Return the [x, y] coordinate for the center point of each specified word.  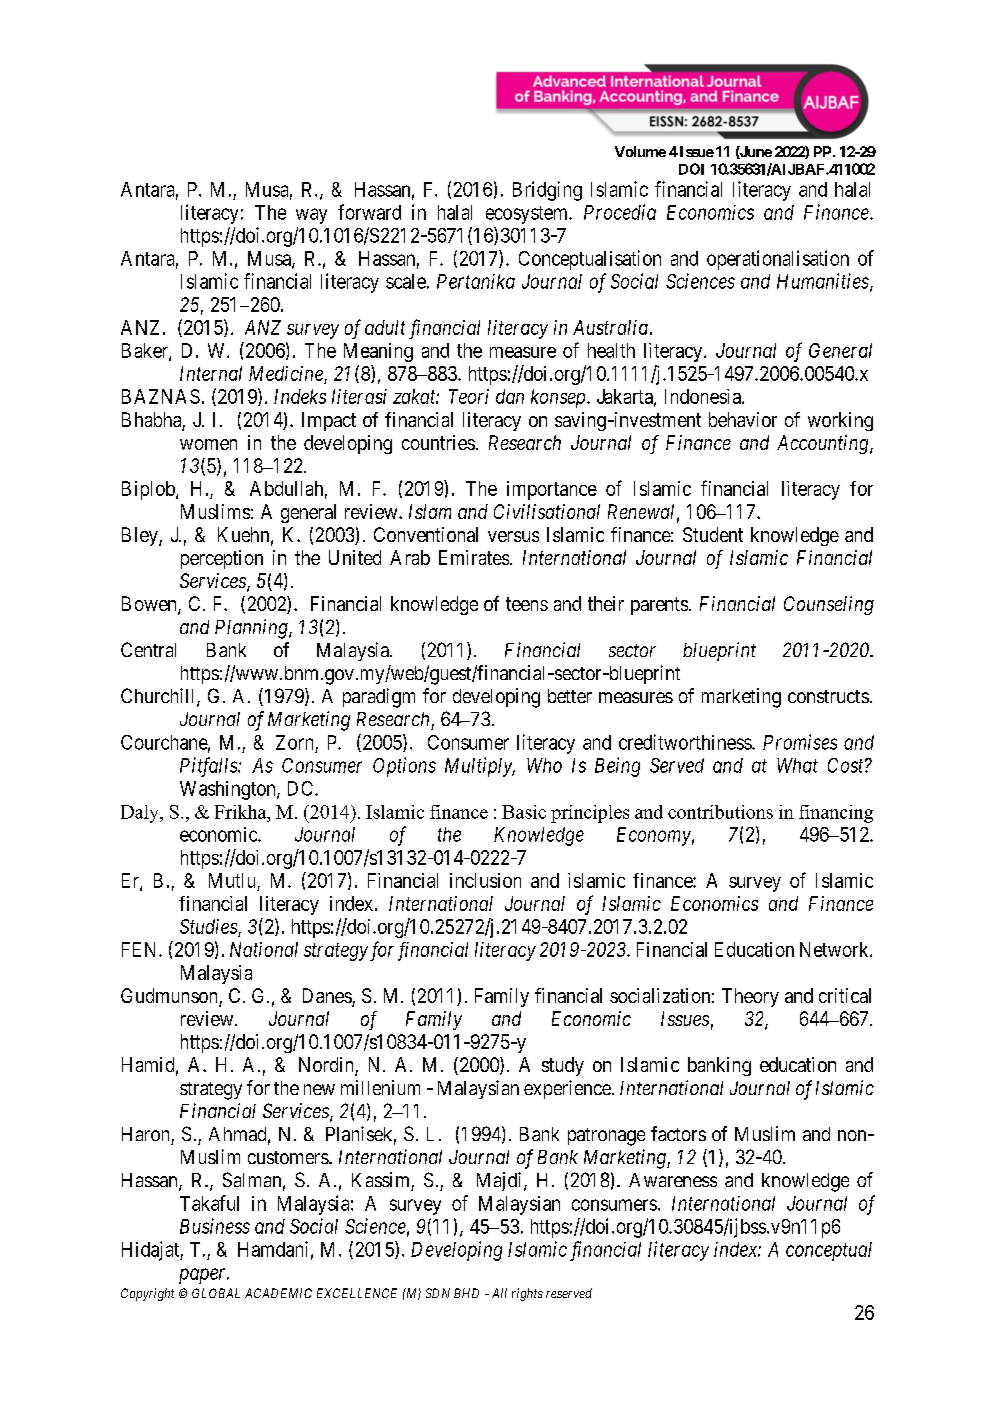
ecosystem [528, 215]
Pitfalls [209, 767]
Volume [640, 151]
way [311, 216]
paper [204, 1276]
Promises [800, 742]
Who [544, 765]
